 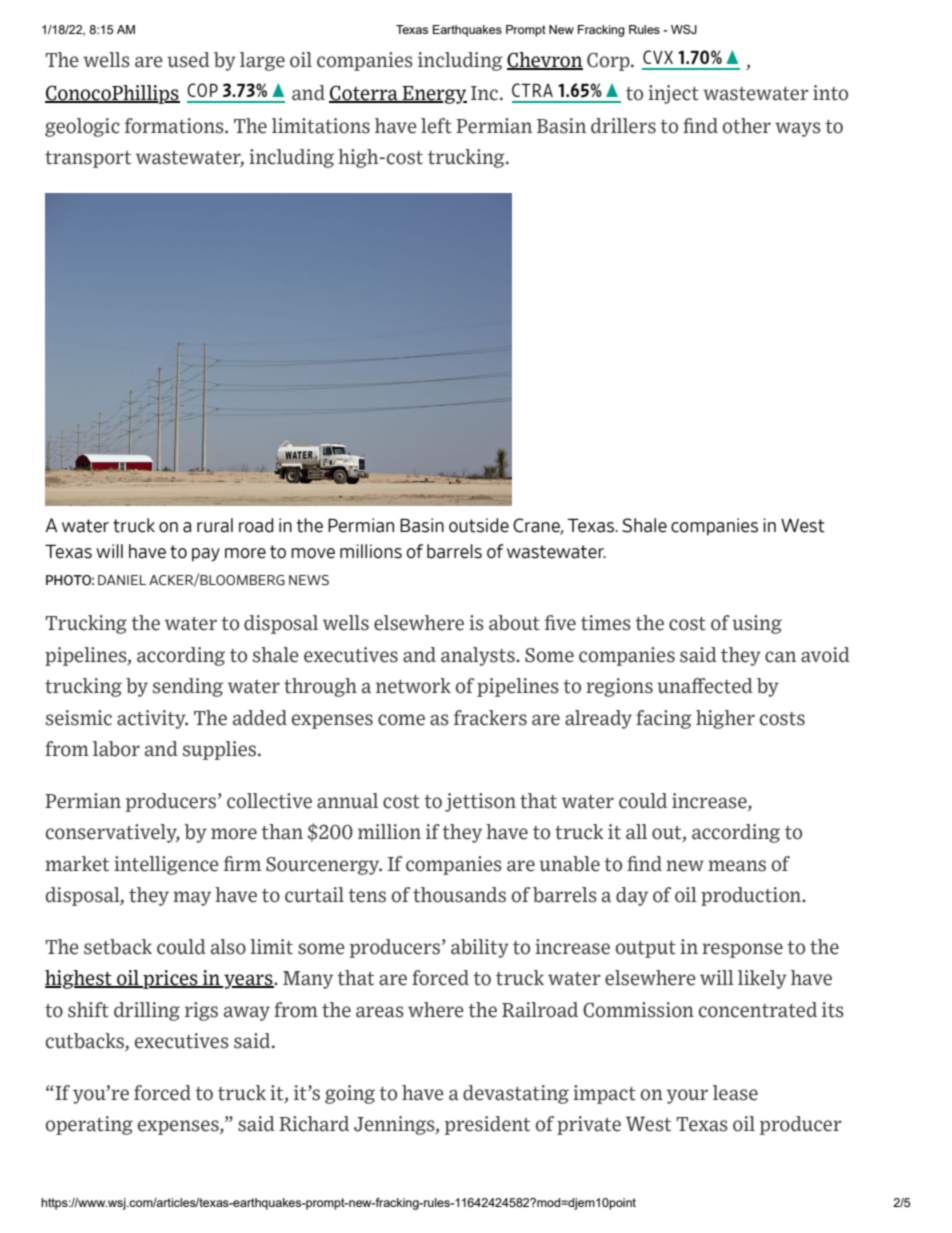 What do you see at coordinates (480, 802) in the screenshot?
I see `jettison` at bounding box center [480, 802].
